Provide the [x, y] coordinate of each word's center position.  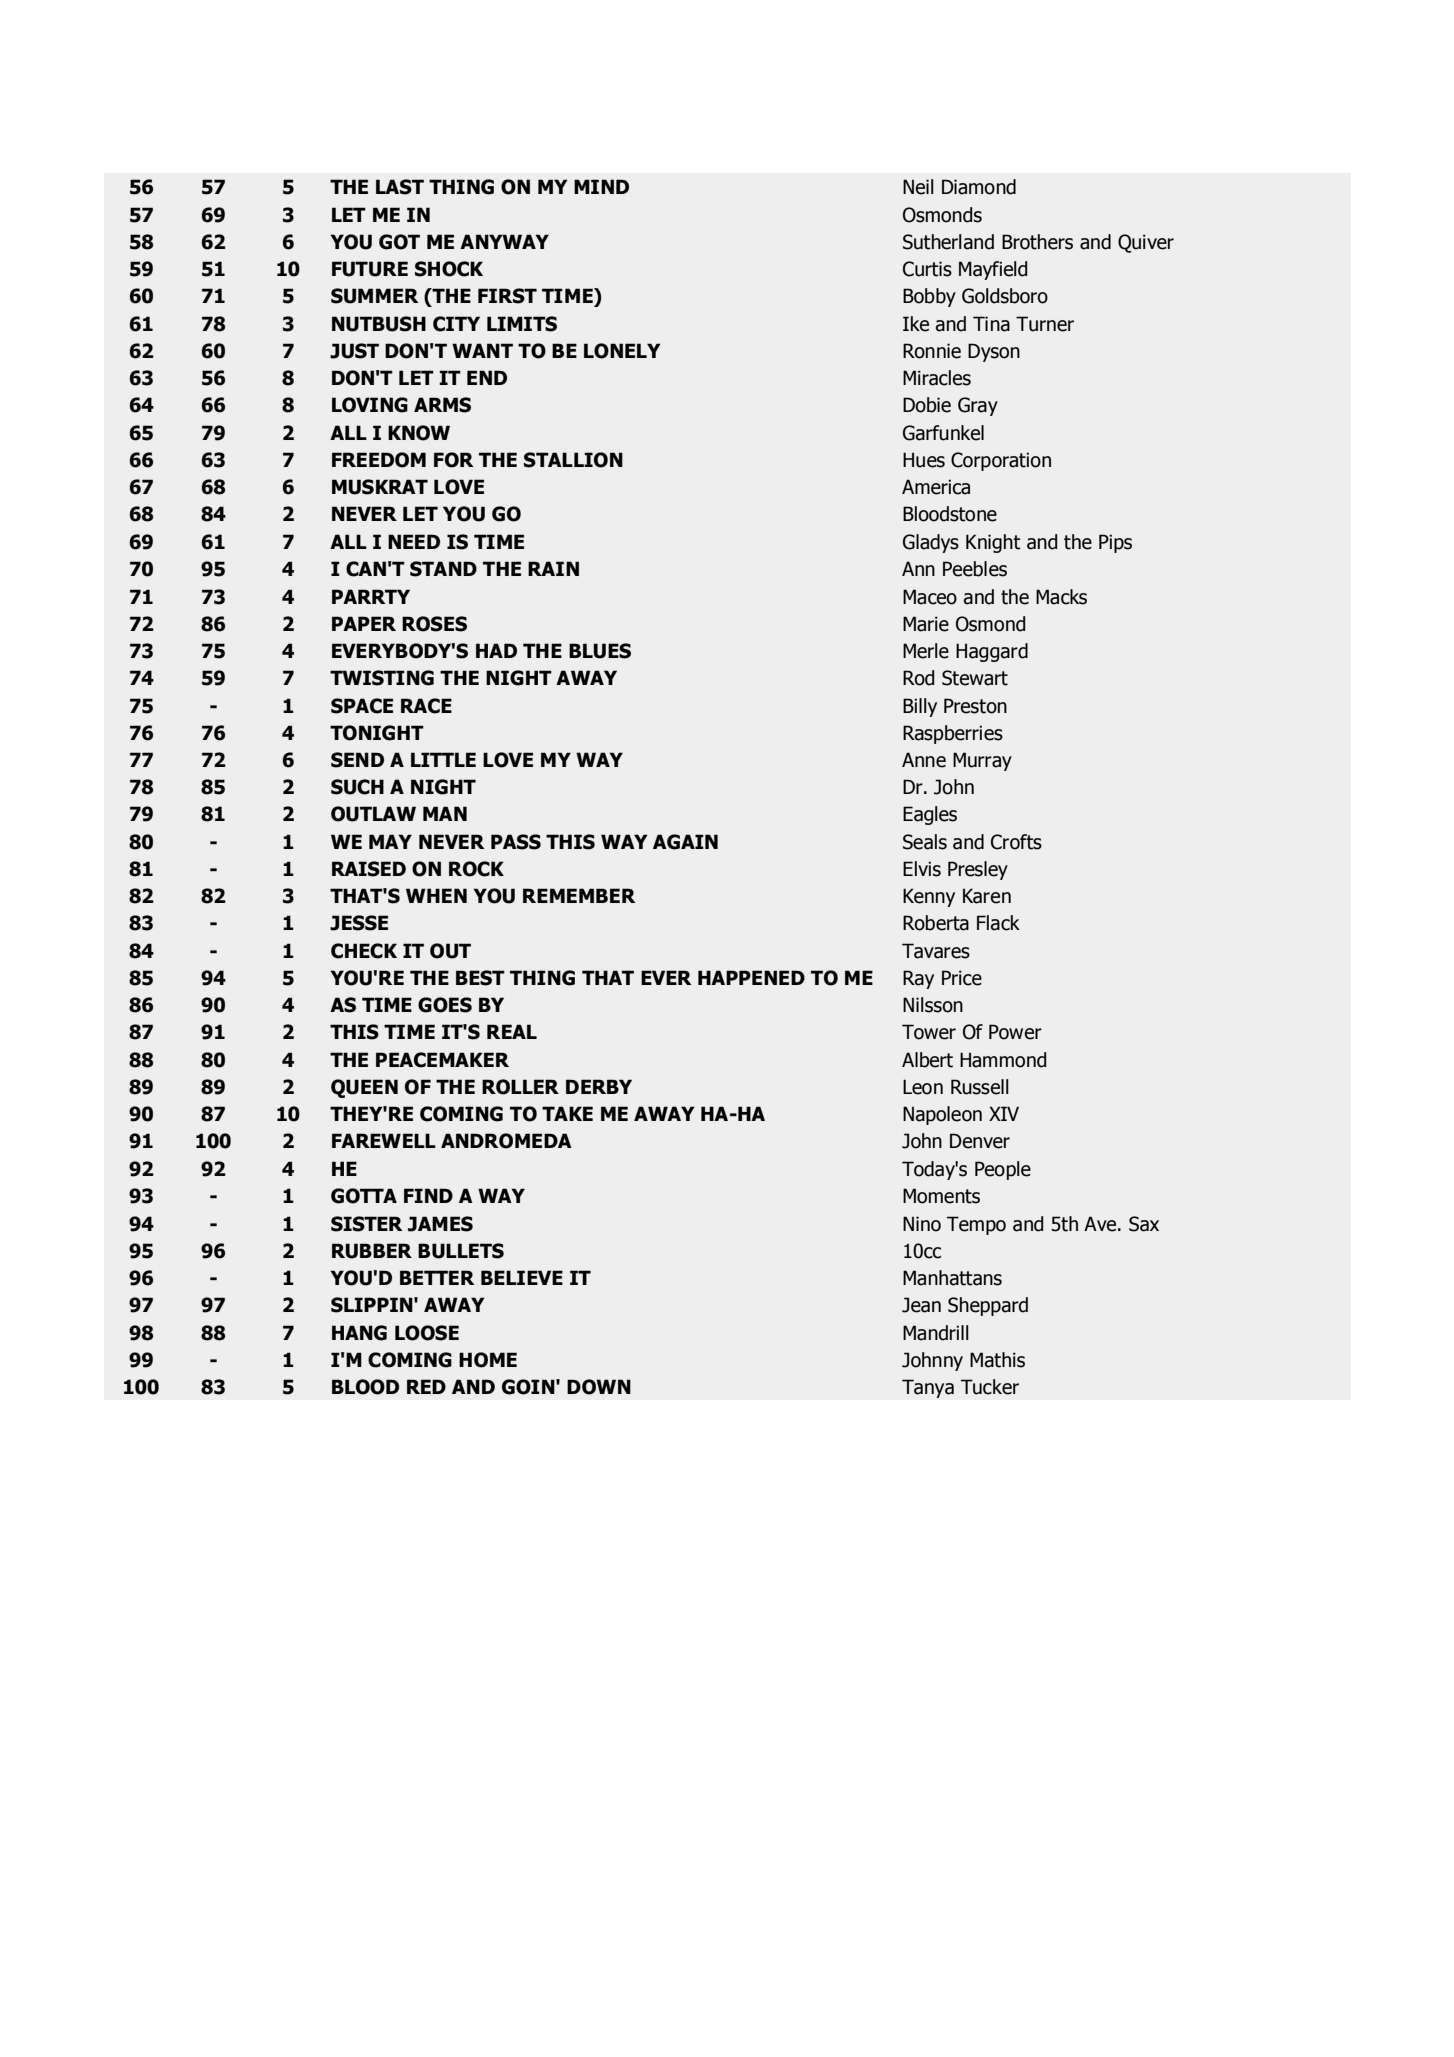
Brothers [1037, 242]
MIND [601, 186]
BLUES [600, 651]
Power [1015, 1032]
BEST [480, 978]
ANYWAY [504, 241]
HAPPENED [751, 977]
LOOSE [427, 1333]
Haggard [992, 652]
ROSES [434, 624]
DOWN [599, 1387]
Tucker [990, 1387]
